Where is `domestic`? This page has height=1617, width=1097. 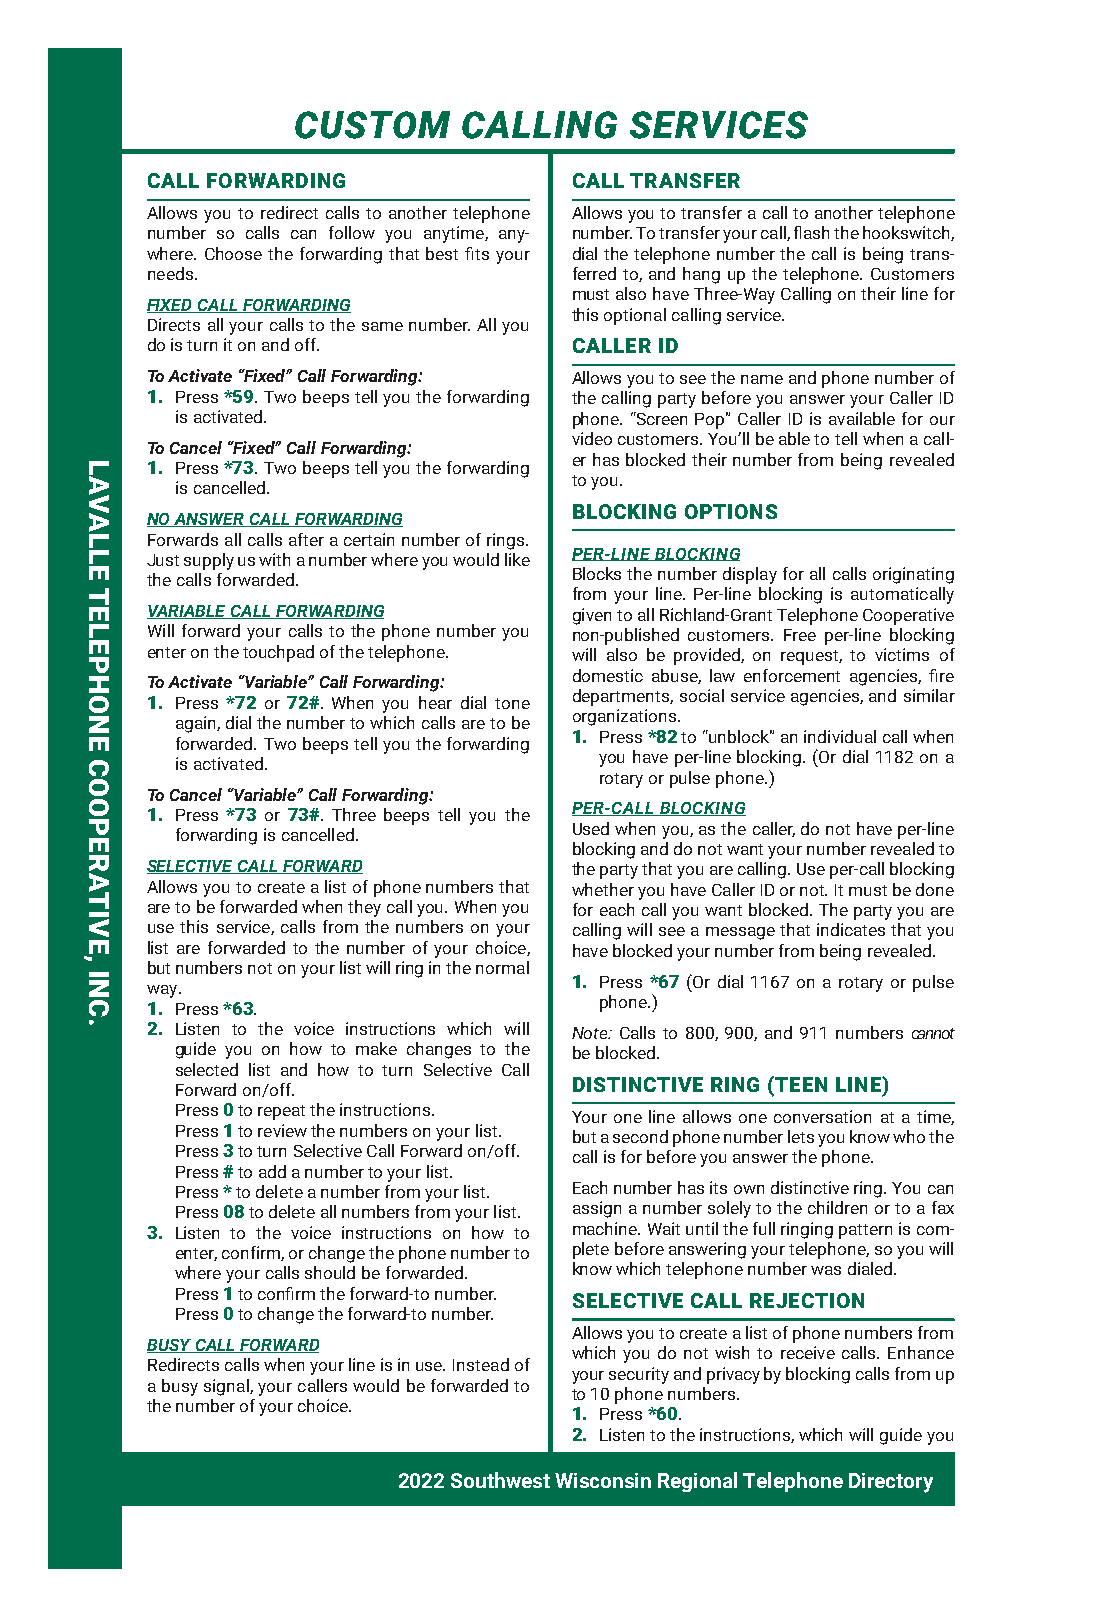
domestic is located at coordinates (608, 675).
